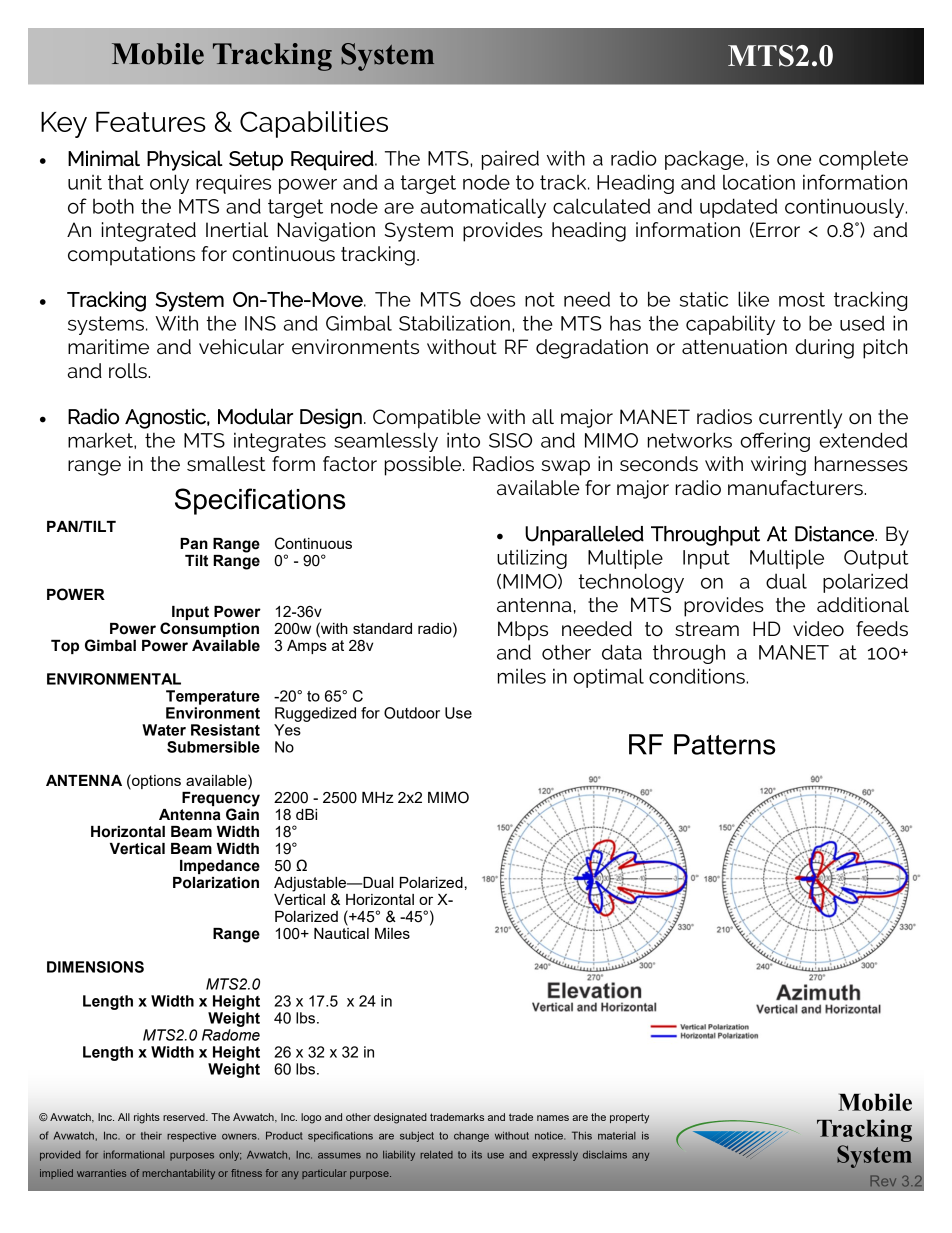 Image resolution: width=952 pixels, height=1233 pixels. I want to click on Frequency, so click(221, 799).
